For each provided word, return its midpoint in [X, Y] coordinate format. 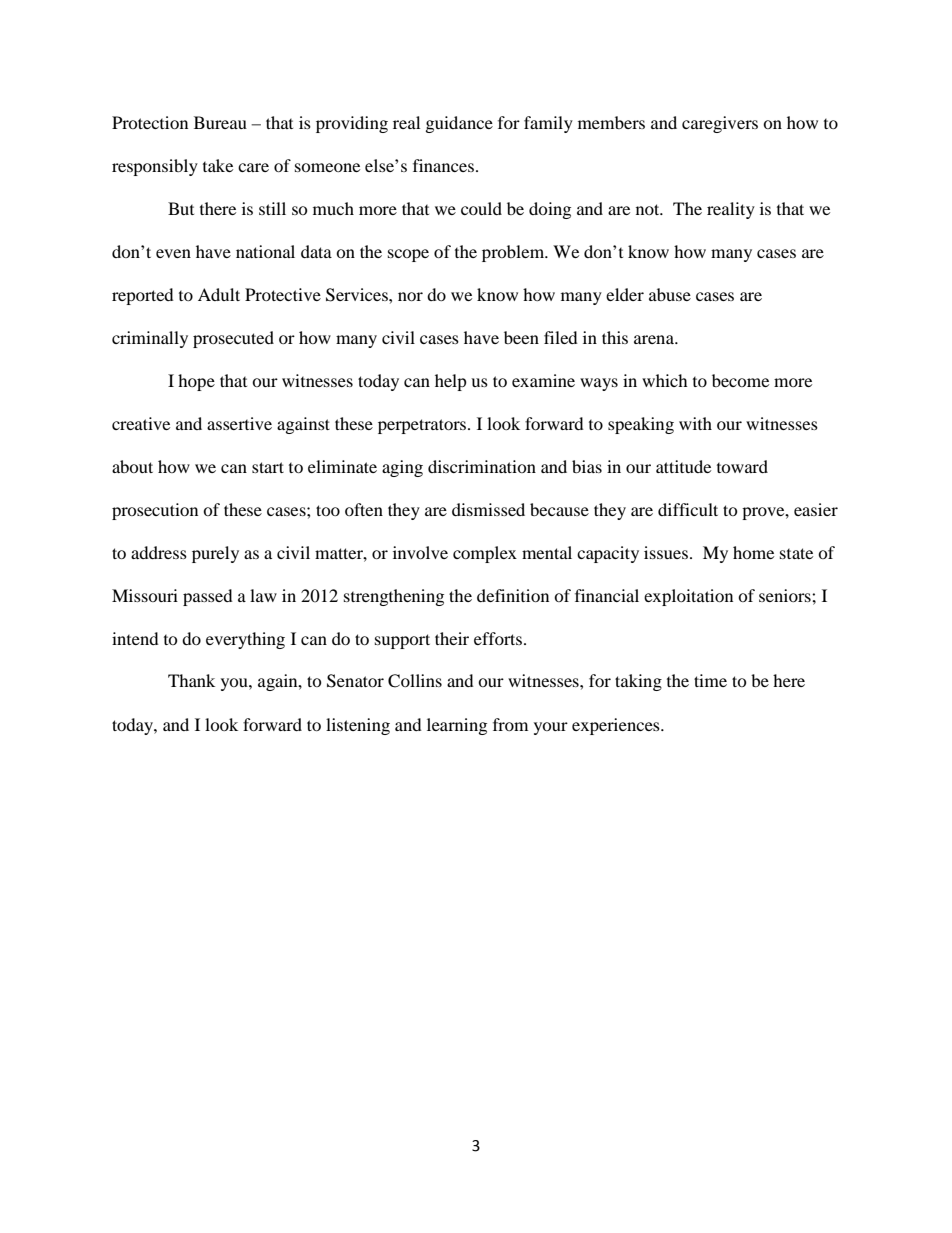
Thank [191, 680]
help [451, 382]
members [611, 122]
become [740, 380]
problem [514, 253]
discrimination [482, 466]
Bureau [220, 122]
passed [208, 597]
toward [742, 466]
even [173, 253]
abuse [670, 294]
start [268, 467]
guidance [459, 124]
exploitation [688, 597]
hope [196, 382]
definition [513, 595]
